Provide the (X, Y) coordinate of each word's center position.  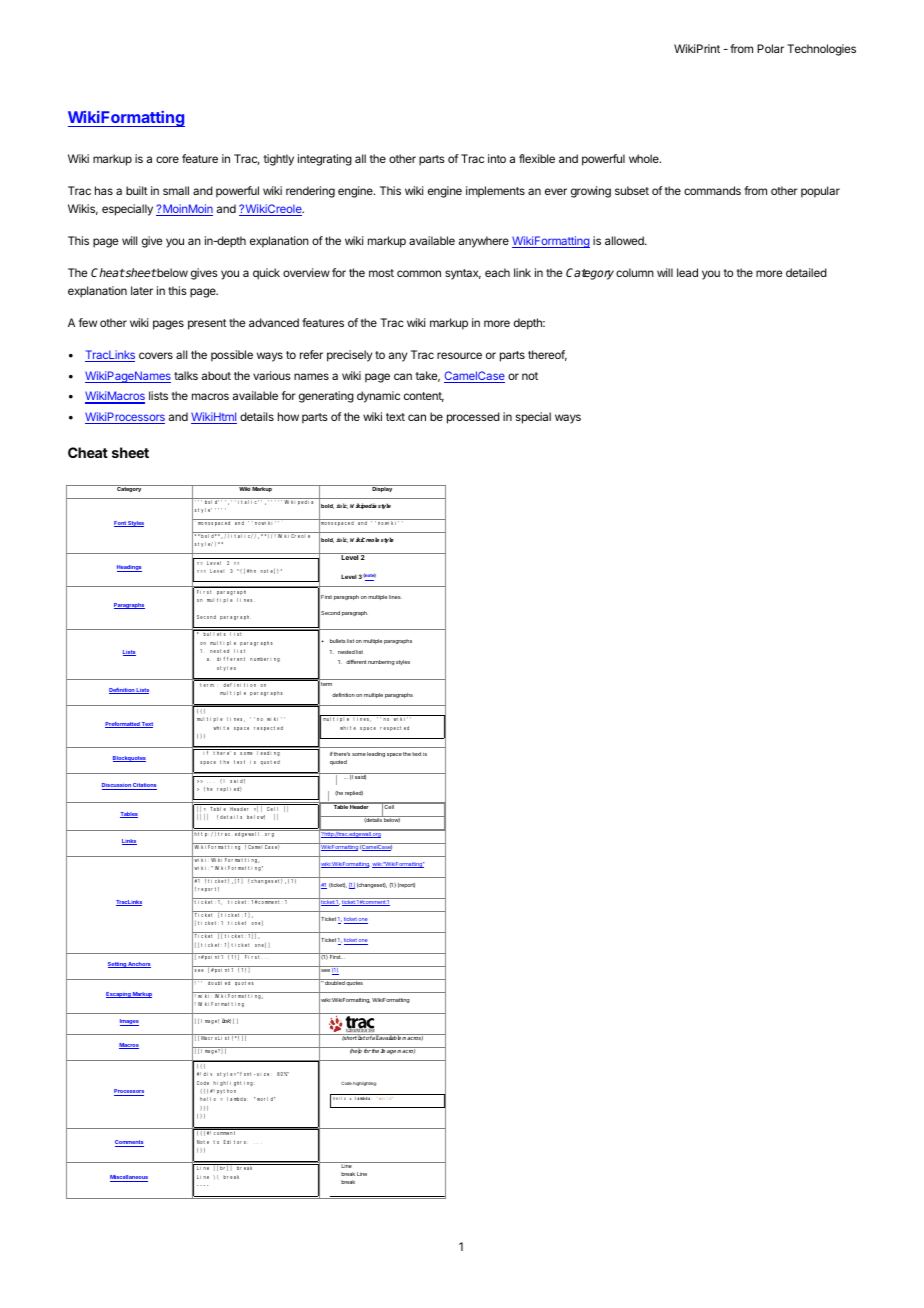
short (349, 1037)
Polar (770, 48)
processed (473, 418)
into (497, 158)
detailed (806, 272)
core (167, 159)
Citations (144, 786)
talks (186, 375)
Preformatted (123, 725)
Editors (235, 1142)
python (226, 1091)
